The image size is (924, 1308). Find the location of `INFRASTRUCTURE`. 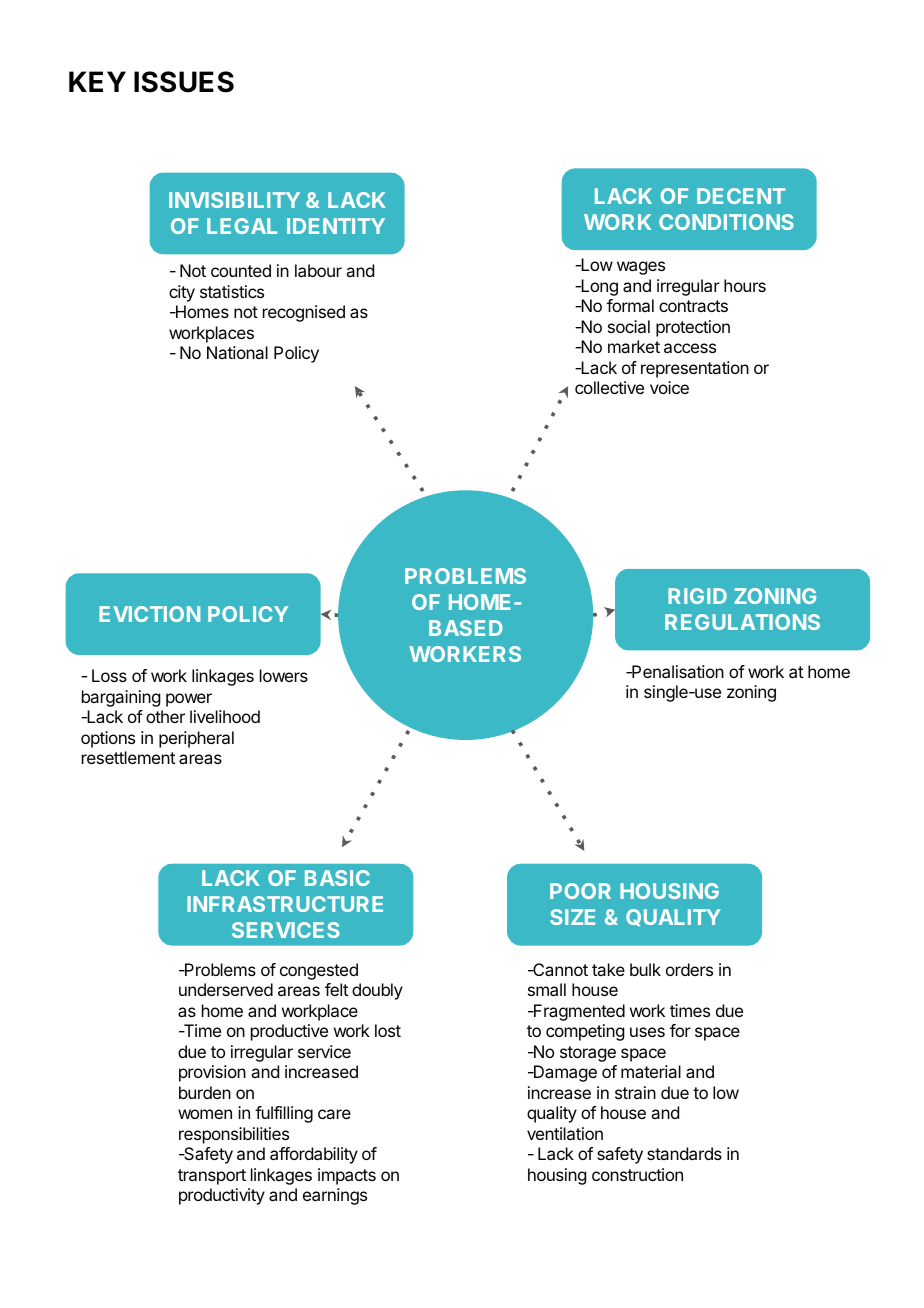

INFRASTRUCTURE is located at coordinates (285, 904).
